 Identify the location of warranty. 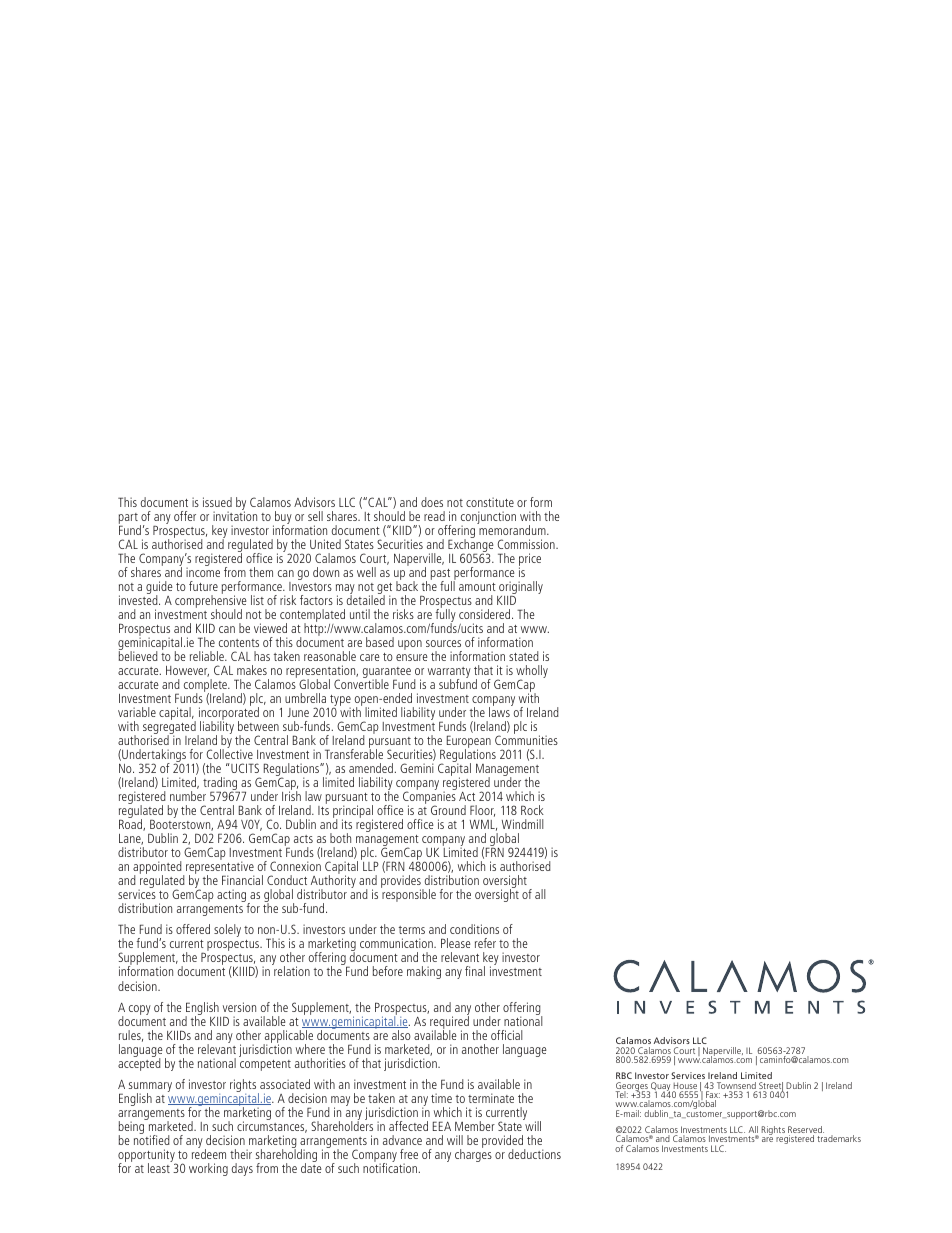
(449, 674).
